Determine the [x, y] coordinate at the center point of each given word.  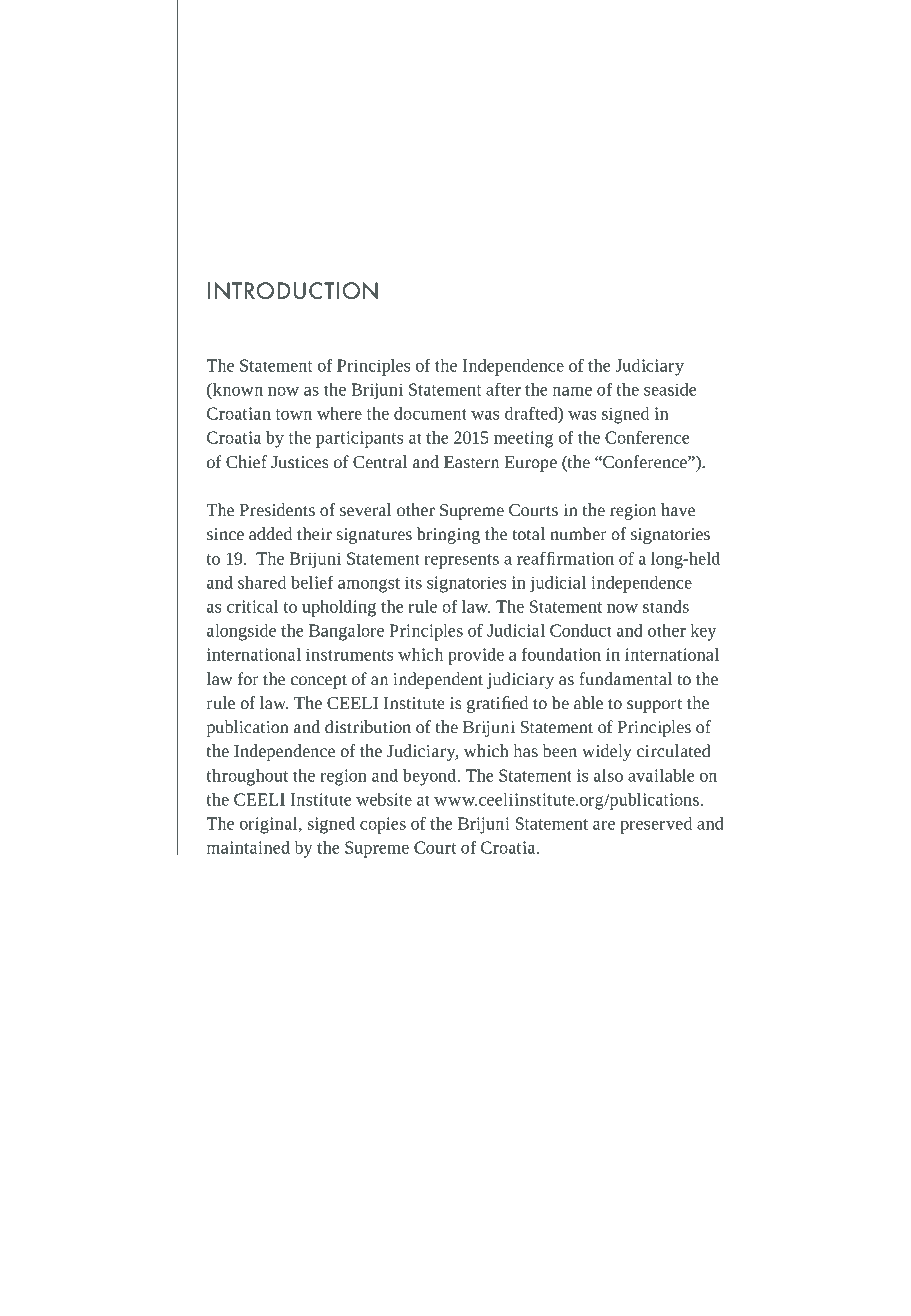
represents [461, 561]
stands [666, 606]
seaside [670, 389]
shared [262, 582]
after [503, 389]
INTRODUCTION [293, 291]
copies [383, 825]
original [270, 825]
